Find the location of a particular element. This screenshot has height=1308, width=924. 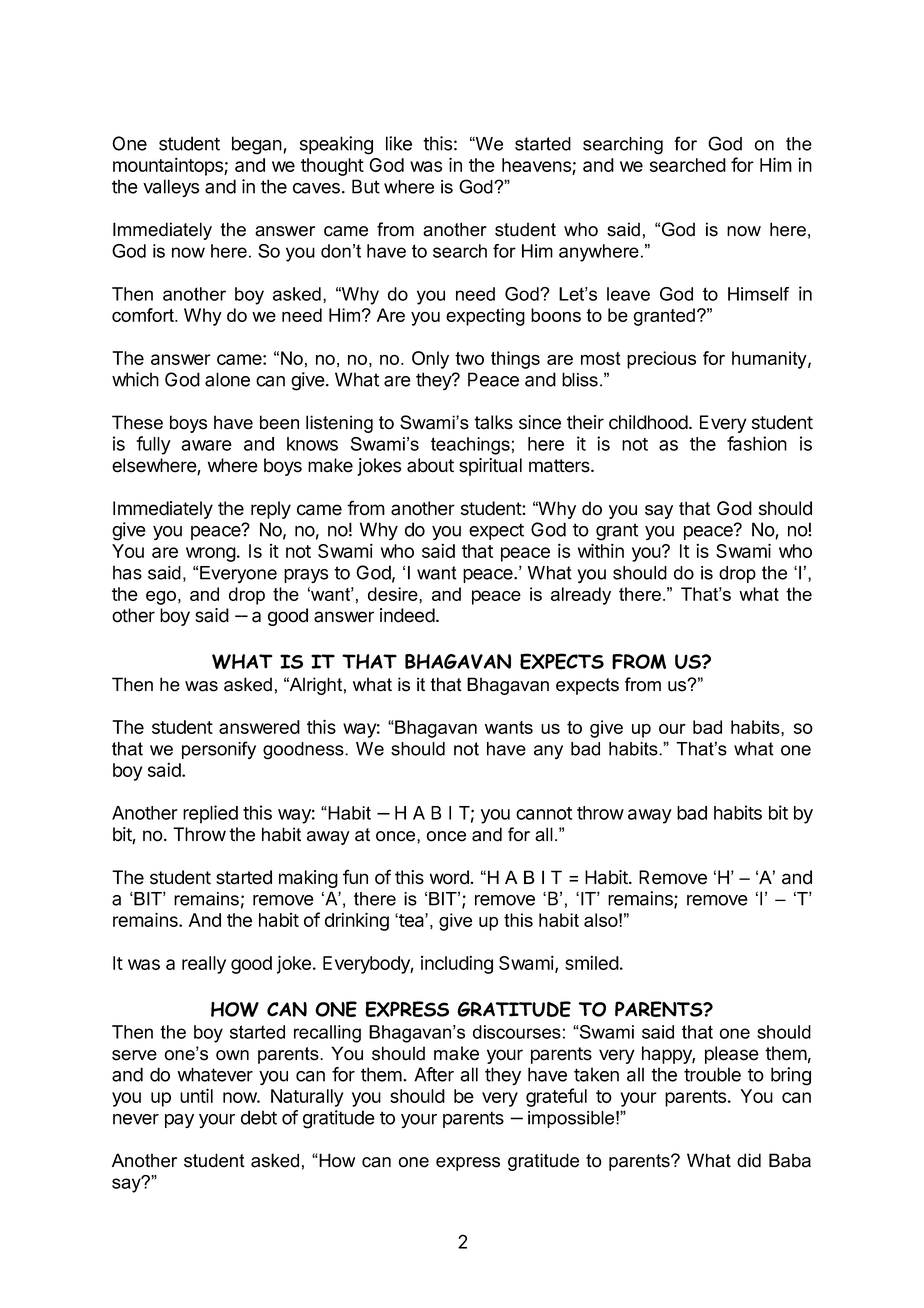

After is located at coordinates (434, 1074).
